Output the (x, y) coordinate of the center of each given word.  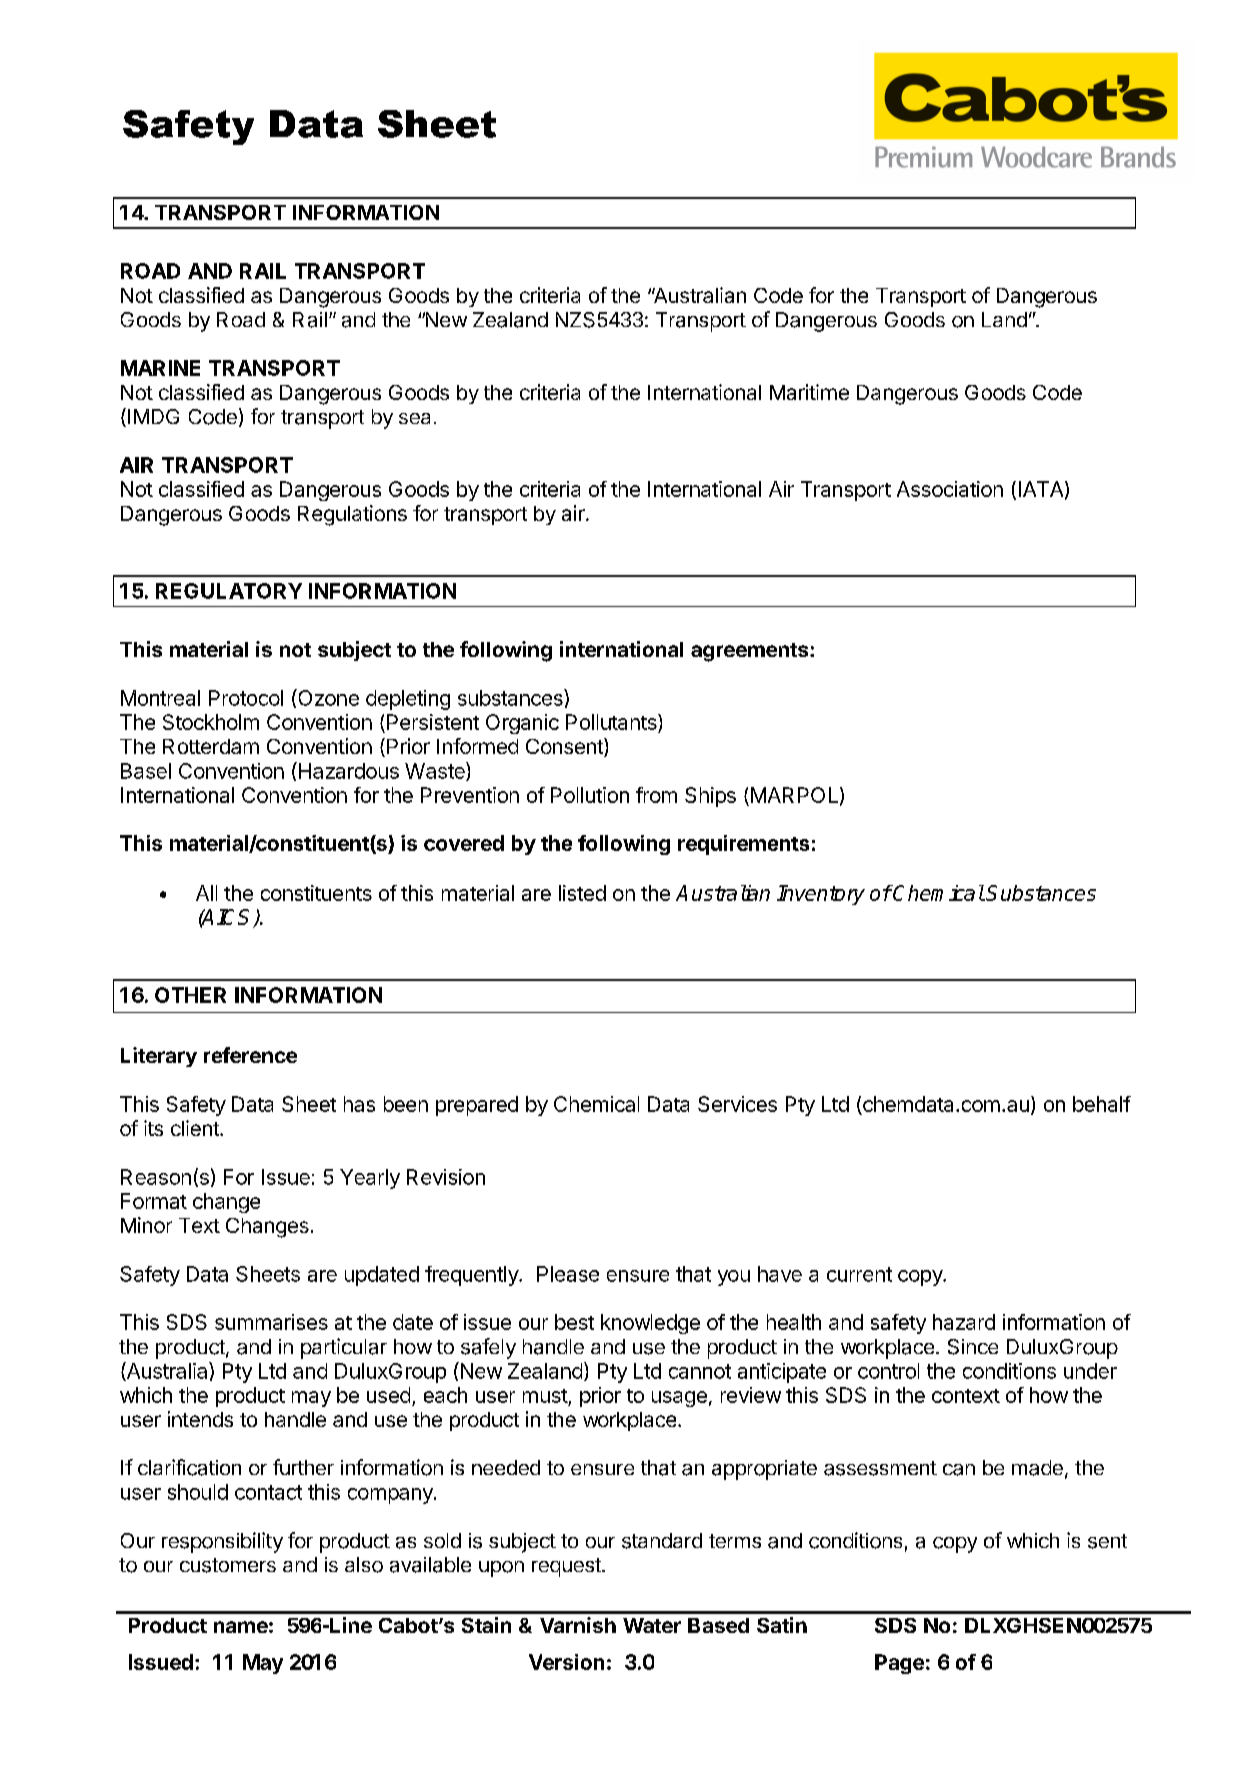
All (206, 893)
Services (737, 1104)
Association (950, 489)
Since (973, 1347)
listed (582, 893)
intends (200, 1419)
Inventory (821, 895)
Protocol (246, 698)
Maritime (809, 392)
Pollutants (612, 723)
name (241, 1627)
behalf (1102, 1104)
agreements (751, 652)
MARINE (160, 368)
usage (679, 1399)
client (196, 1128)
